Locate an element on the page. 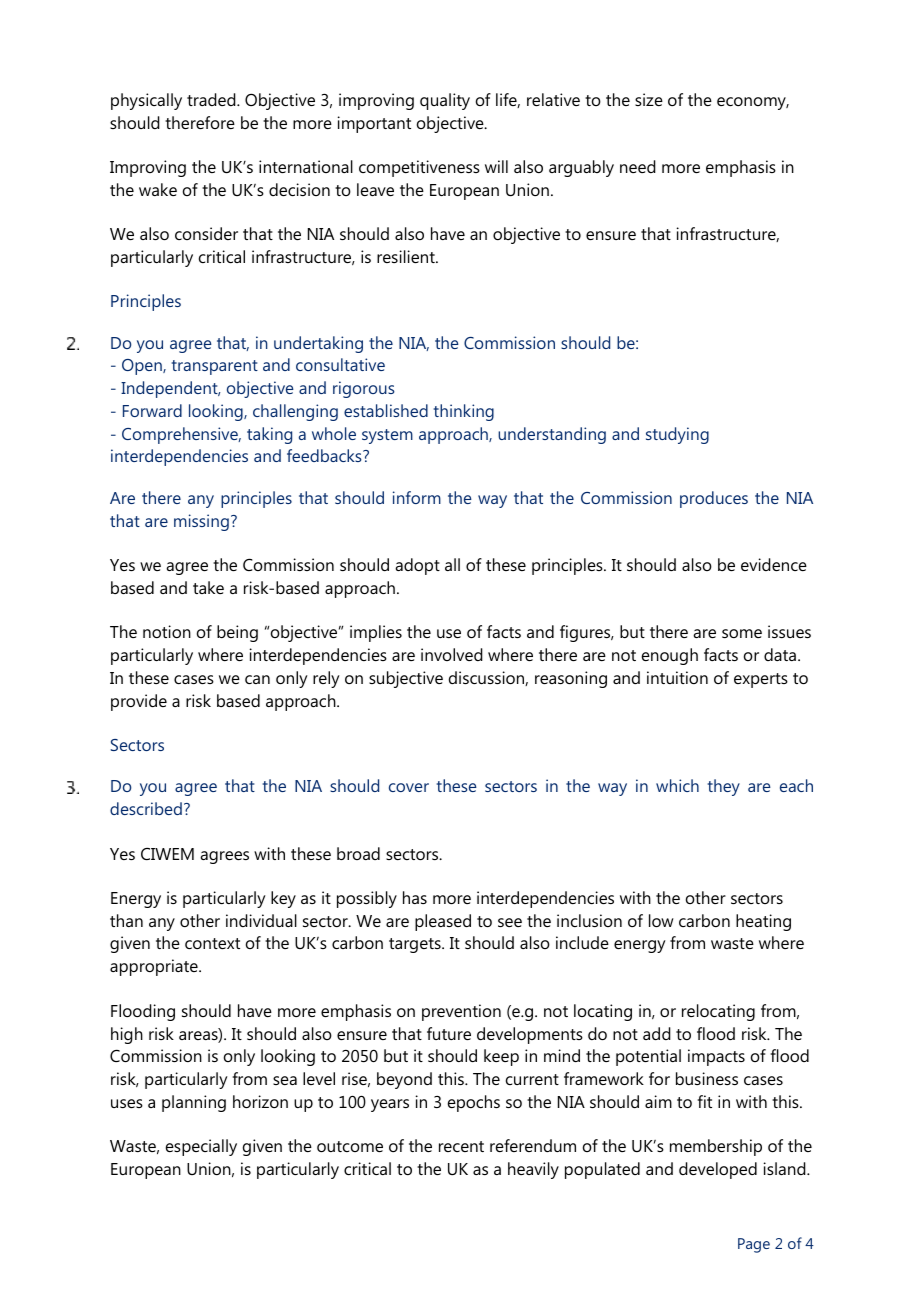 The image size is (924, 1308). inform is located at coordinates (417, 497).
